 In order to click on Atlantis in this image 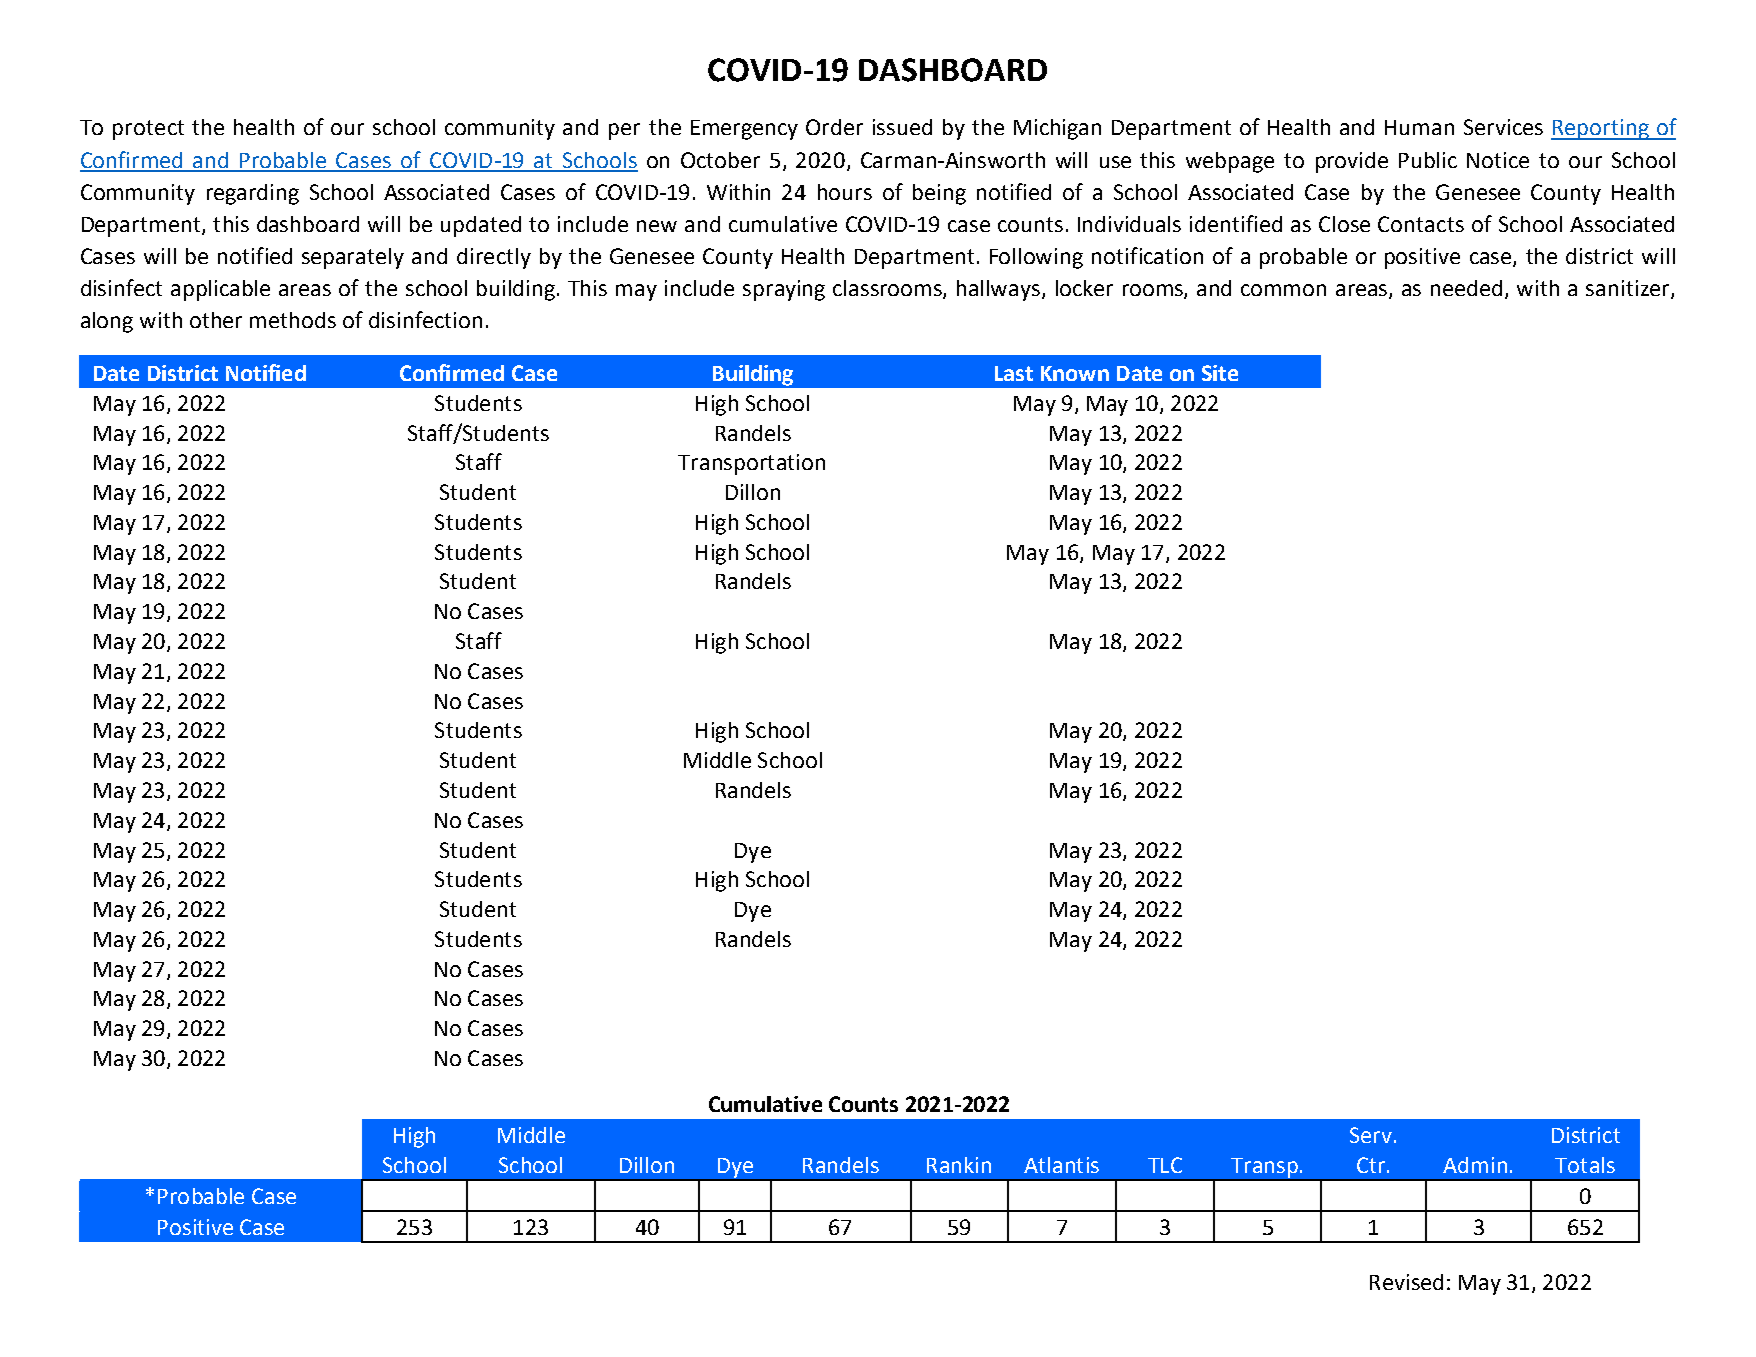, I will do `click(1061, 1165)`.
